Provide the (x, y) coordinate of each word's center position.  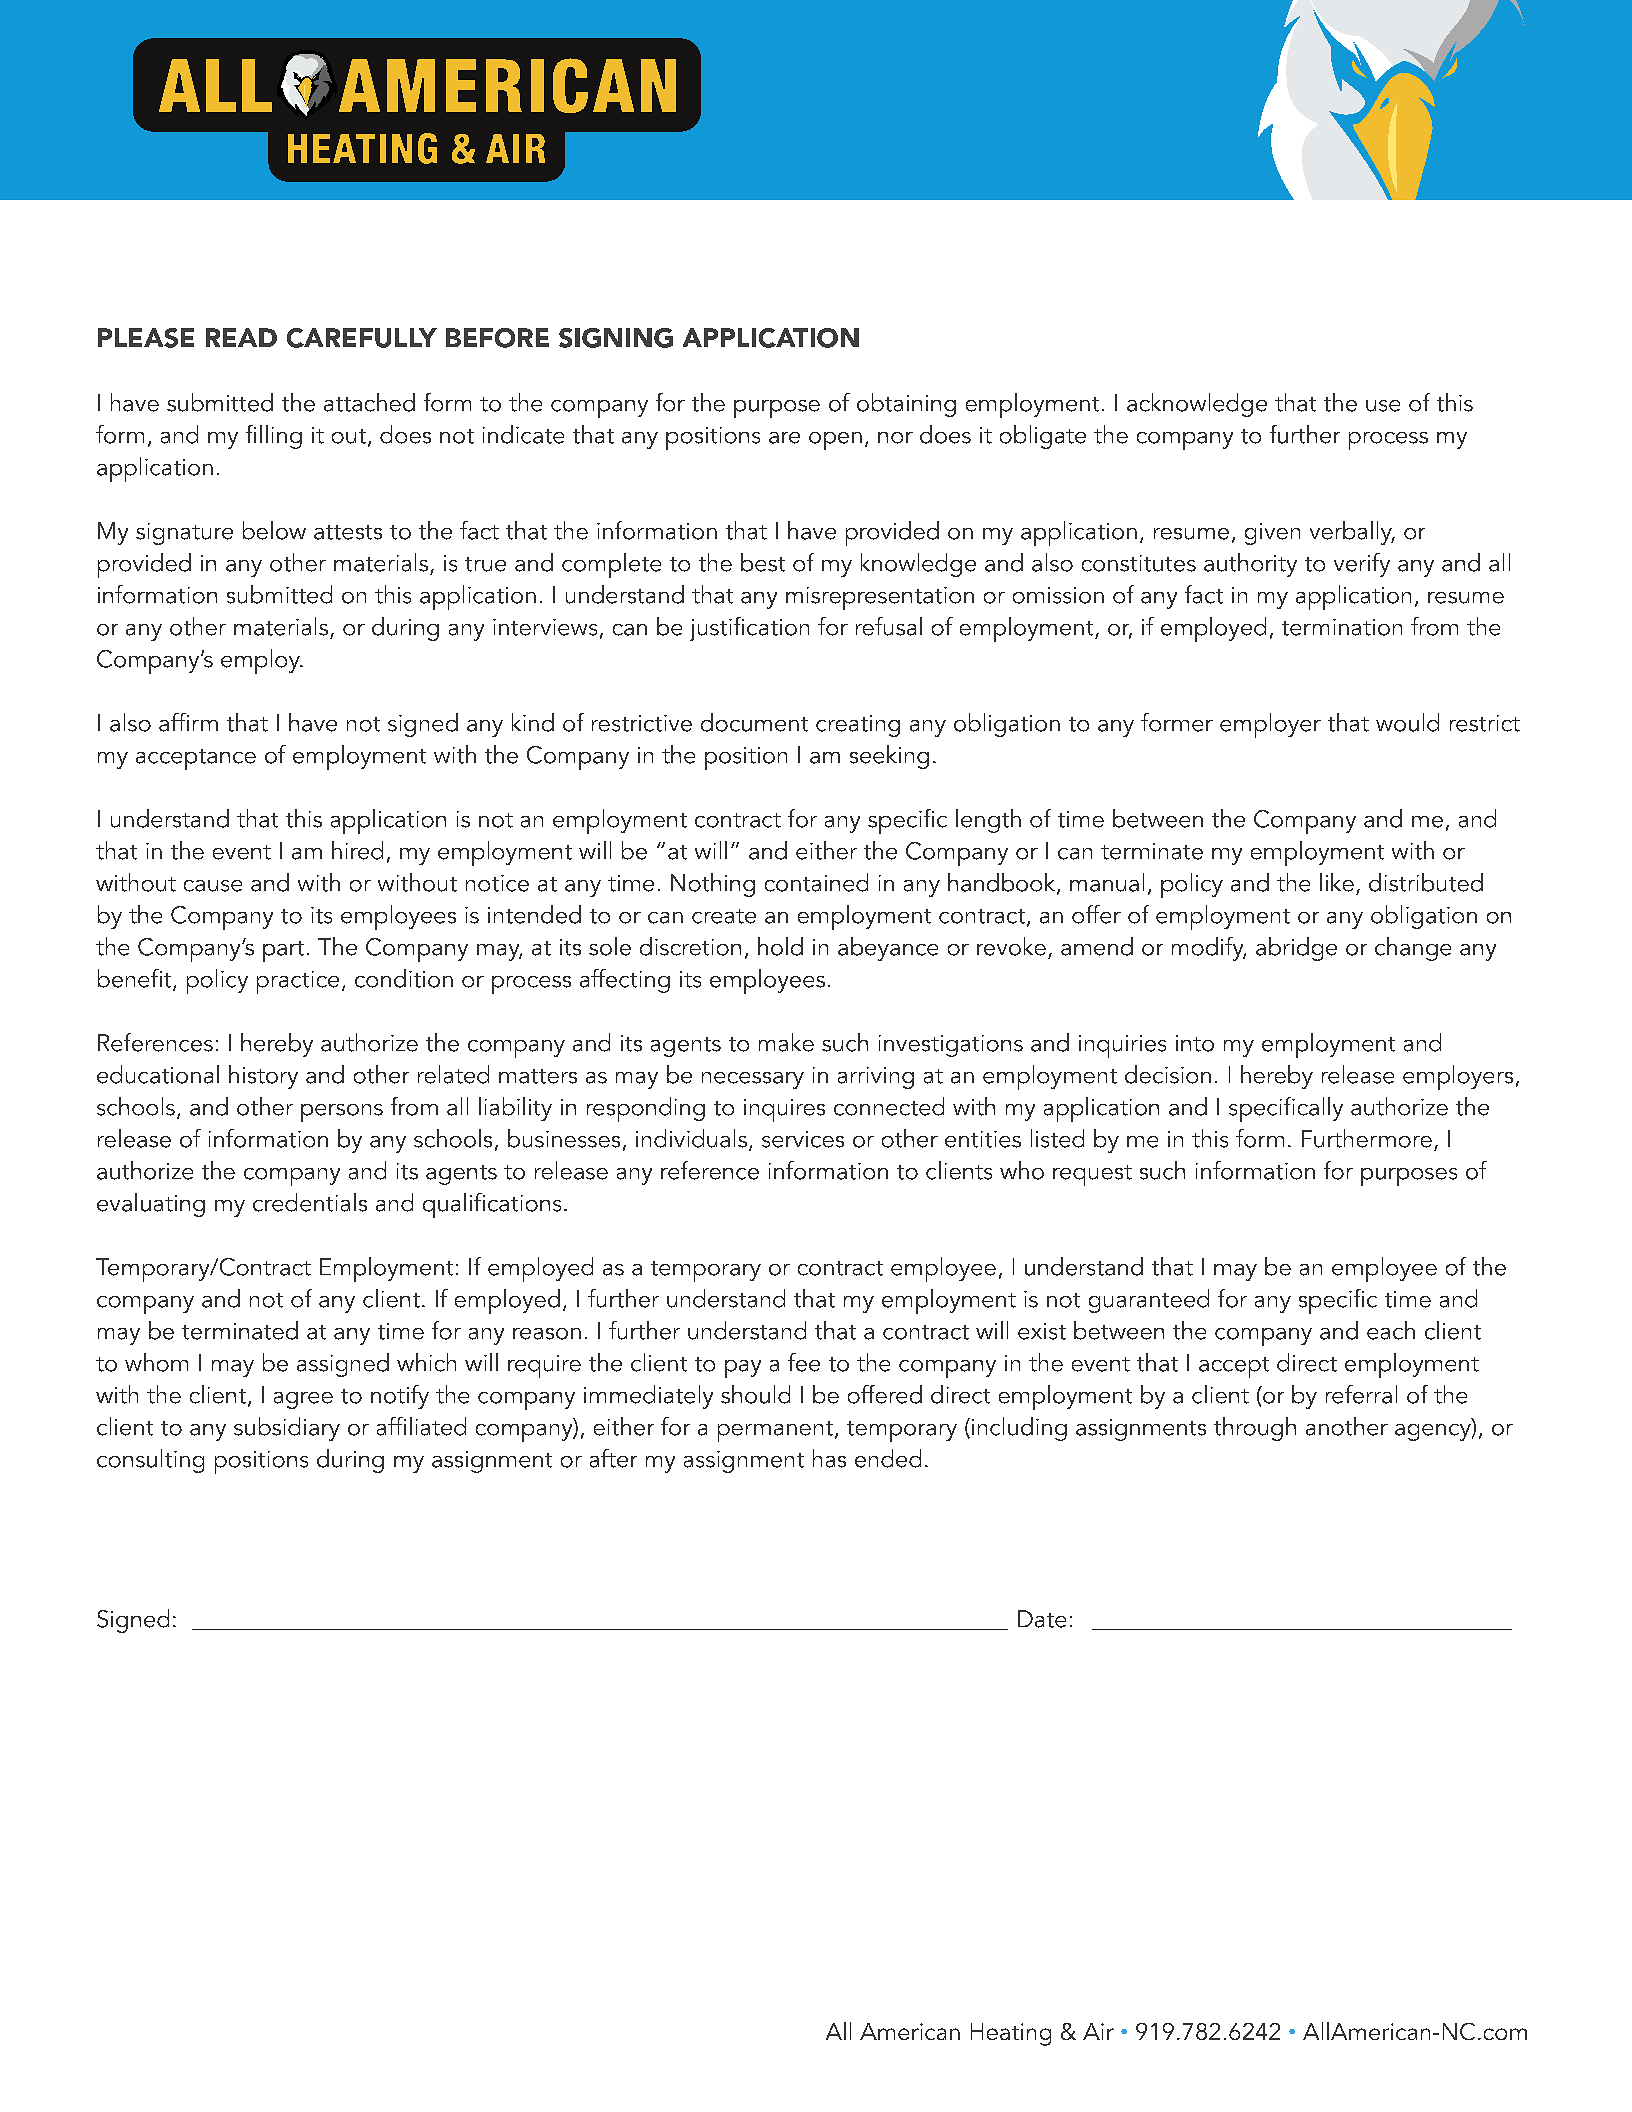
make (786, 1042)
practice (298, 982)
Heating (1011, 2034)
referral (1361, 1394)
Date (1042, 1619)
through (1255, 1429)
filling (274, 437)
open (835, 441)
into (1195, 1043)
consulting (150, 1461)
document (754, 722)
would (1407, 722)
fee (804, 1362)
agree (303, 1400)
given (1272, 534)
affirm (188, 722)
